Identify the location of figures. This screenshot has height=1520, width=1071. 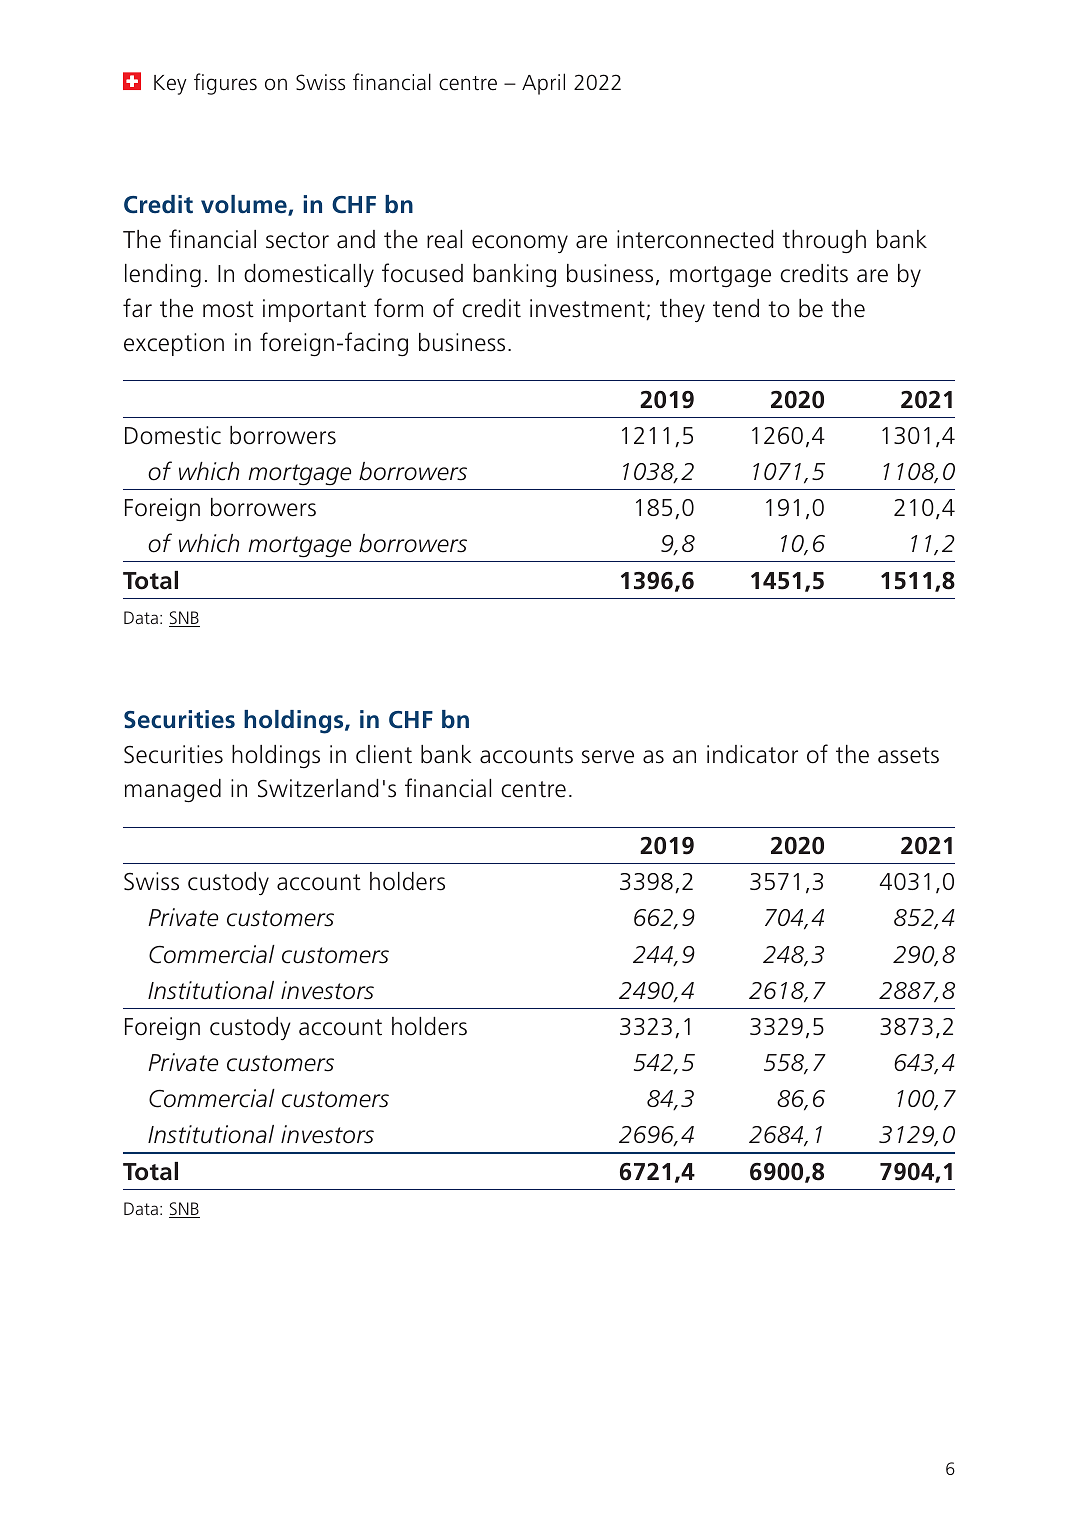
(225, 84).
